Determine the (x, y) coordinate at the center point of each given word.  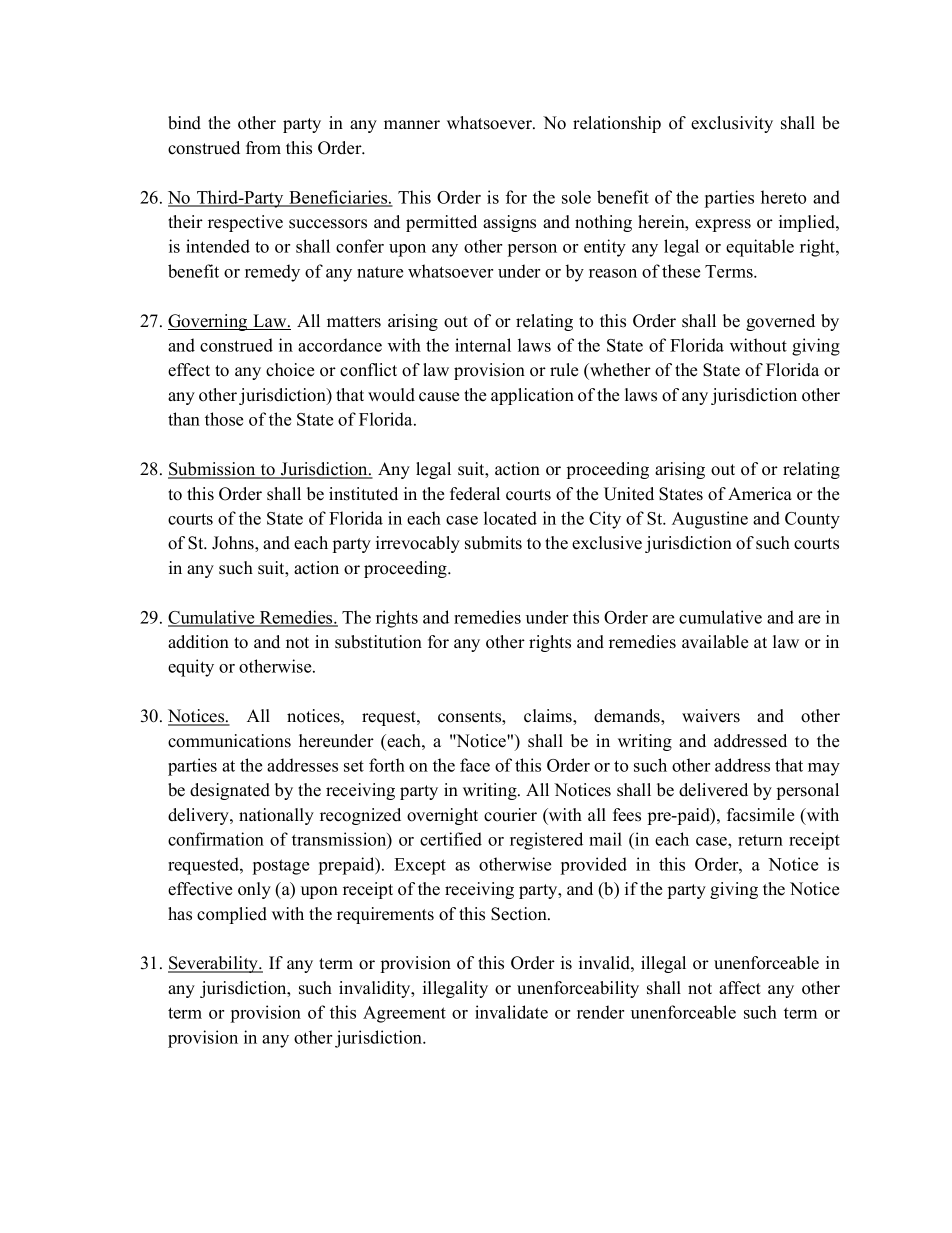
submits (493, 543)
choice (290, 370)
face (475, 765)
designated (230, 791)
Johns (234, 544)
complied (232, 915)
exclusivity (732, 124)
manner (412, 125)
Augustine (710, 520)
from (263, 148)
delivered (713, 790)
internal (483, 345)
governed (780, 322)
